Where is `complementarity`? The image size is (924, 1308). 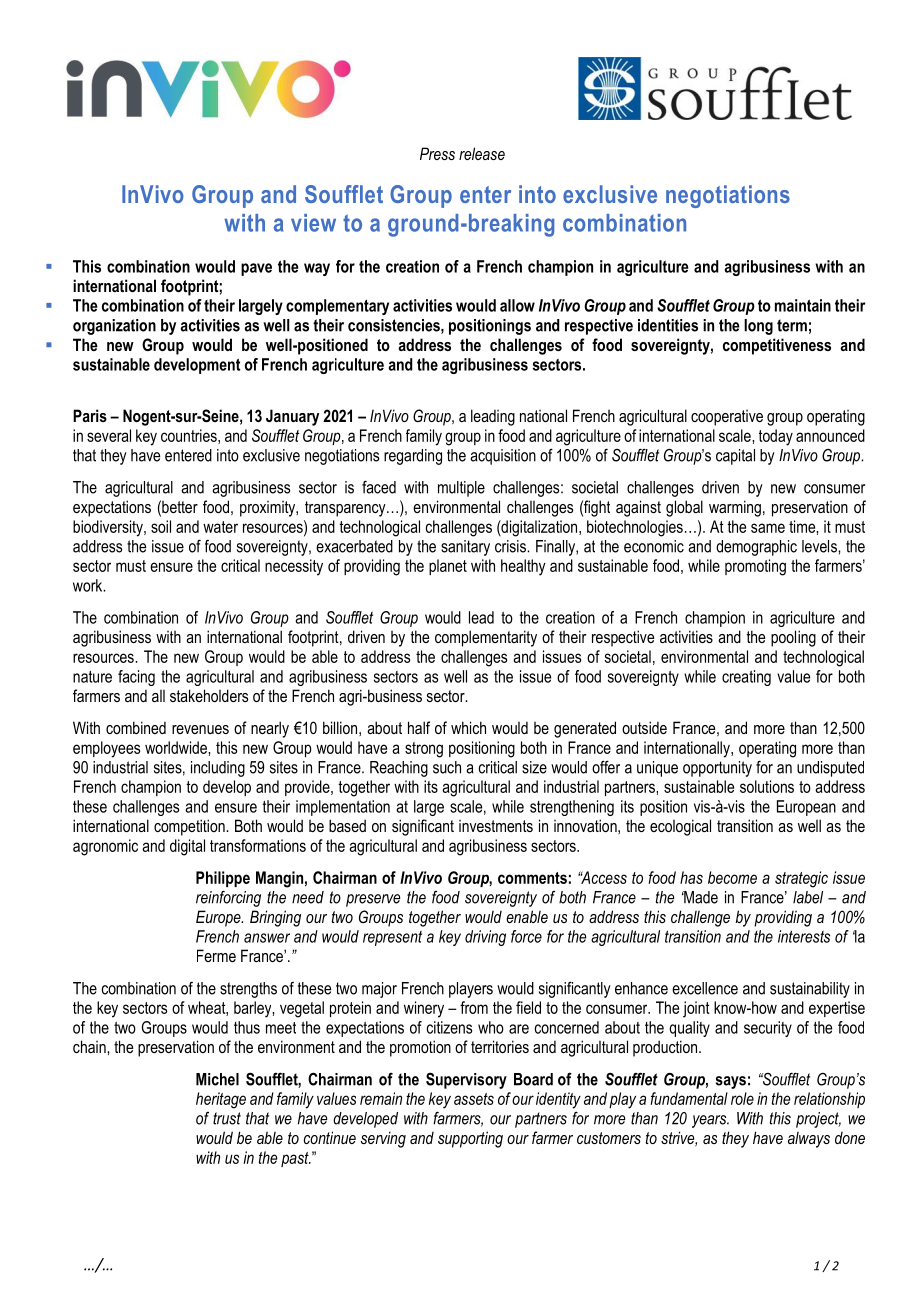 complementarity is located at coordinates (486, 638).
